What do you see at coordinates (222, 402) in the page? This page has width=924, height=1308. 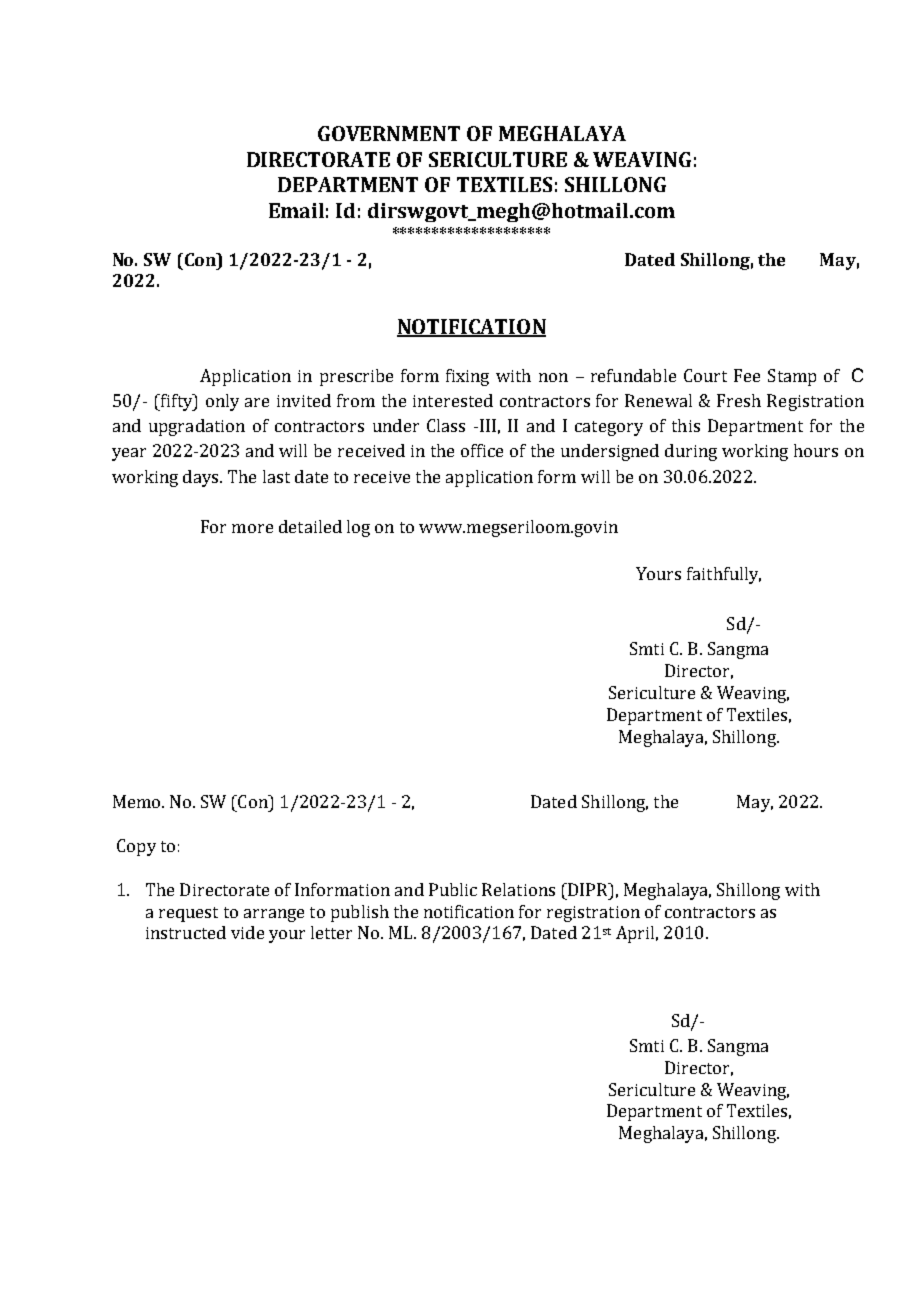 I see `only` at bounding box center [222, 402].
